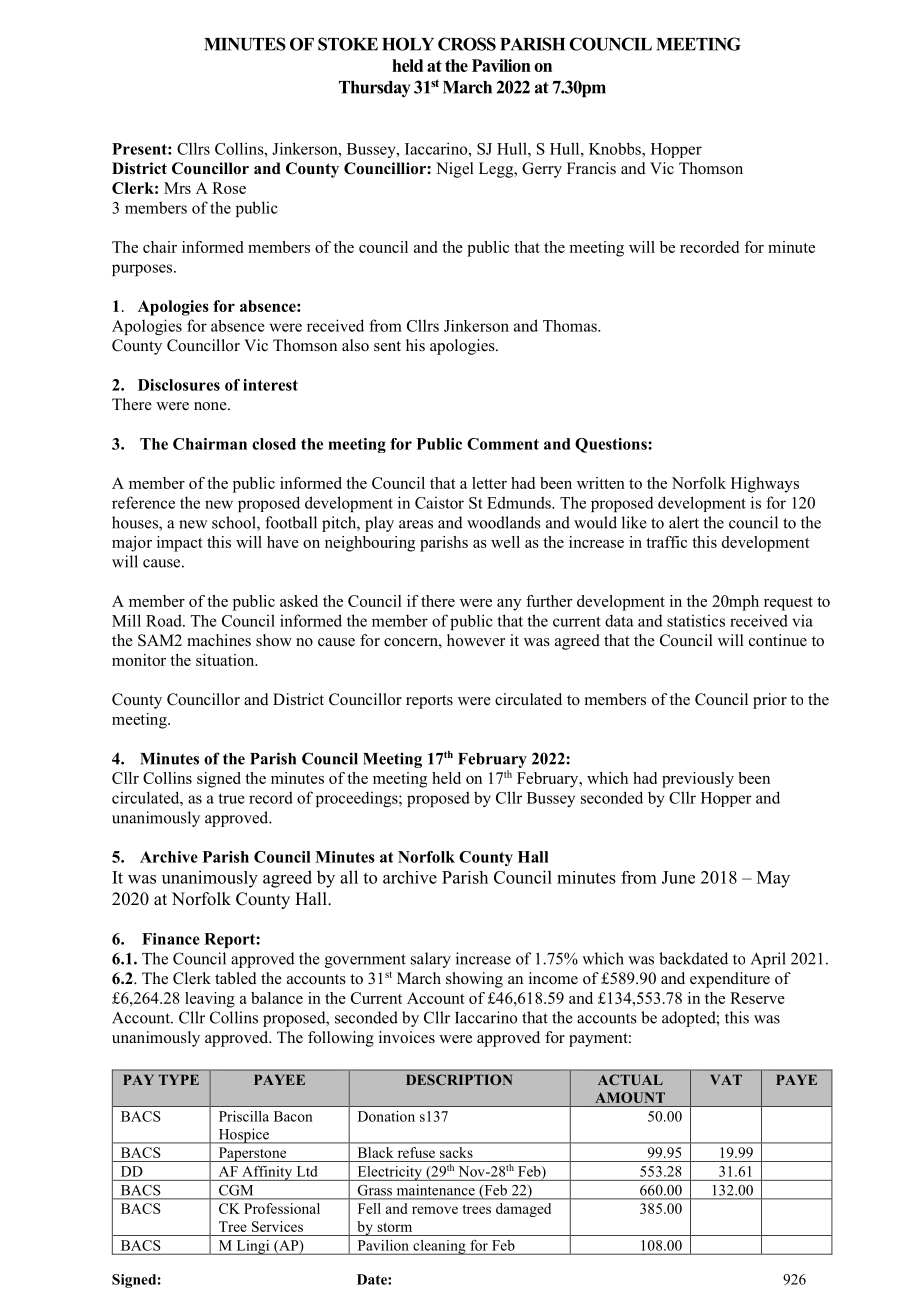 This screenshot has width=924, height=1309. I want to click on Francis, so click(591, 168).
